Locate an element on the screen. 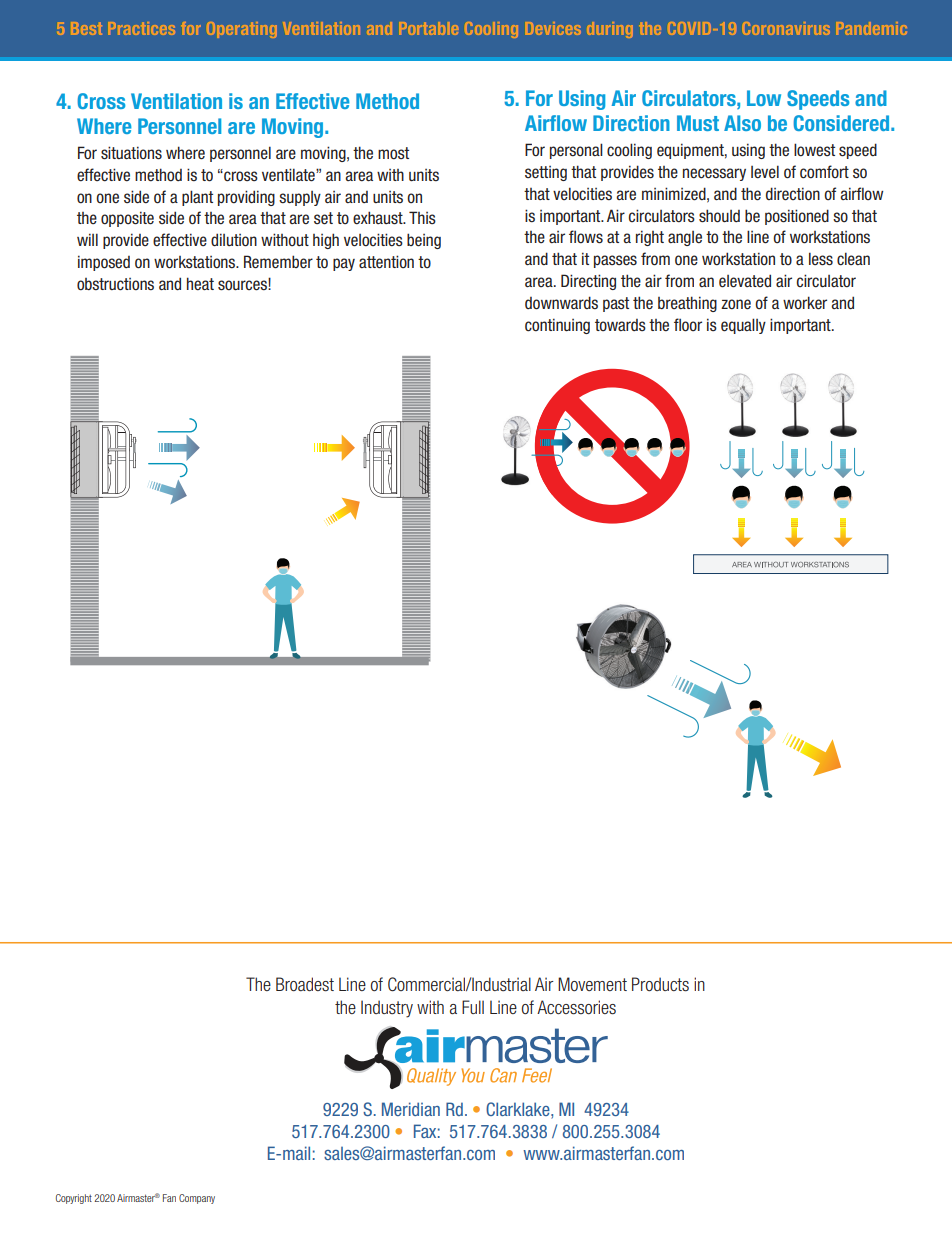 The image size is (952, 1233). Meridian is located at coordinates (411, 1109).
